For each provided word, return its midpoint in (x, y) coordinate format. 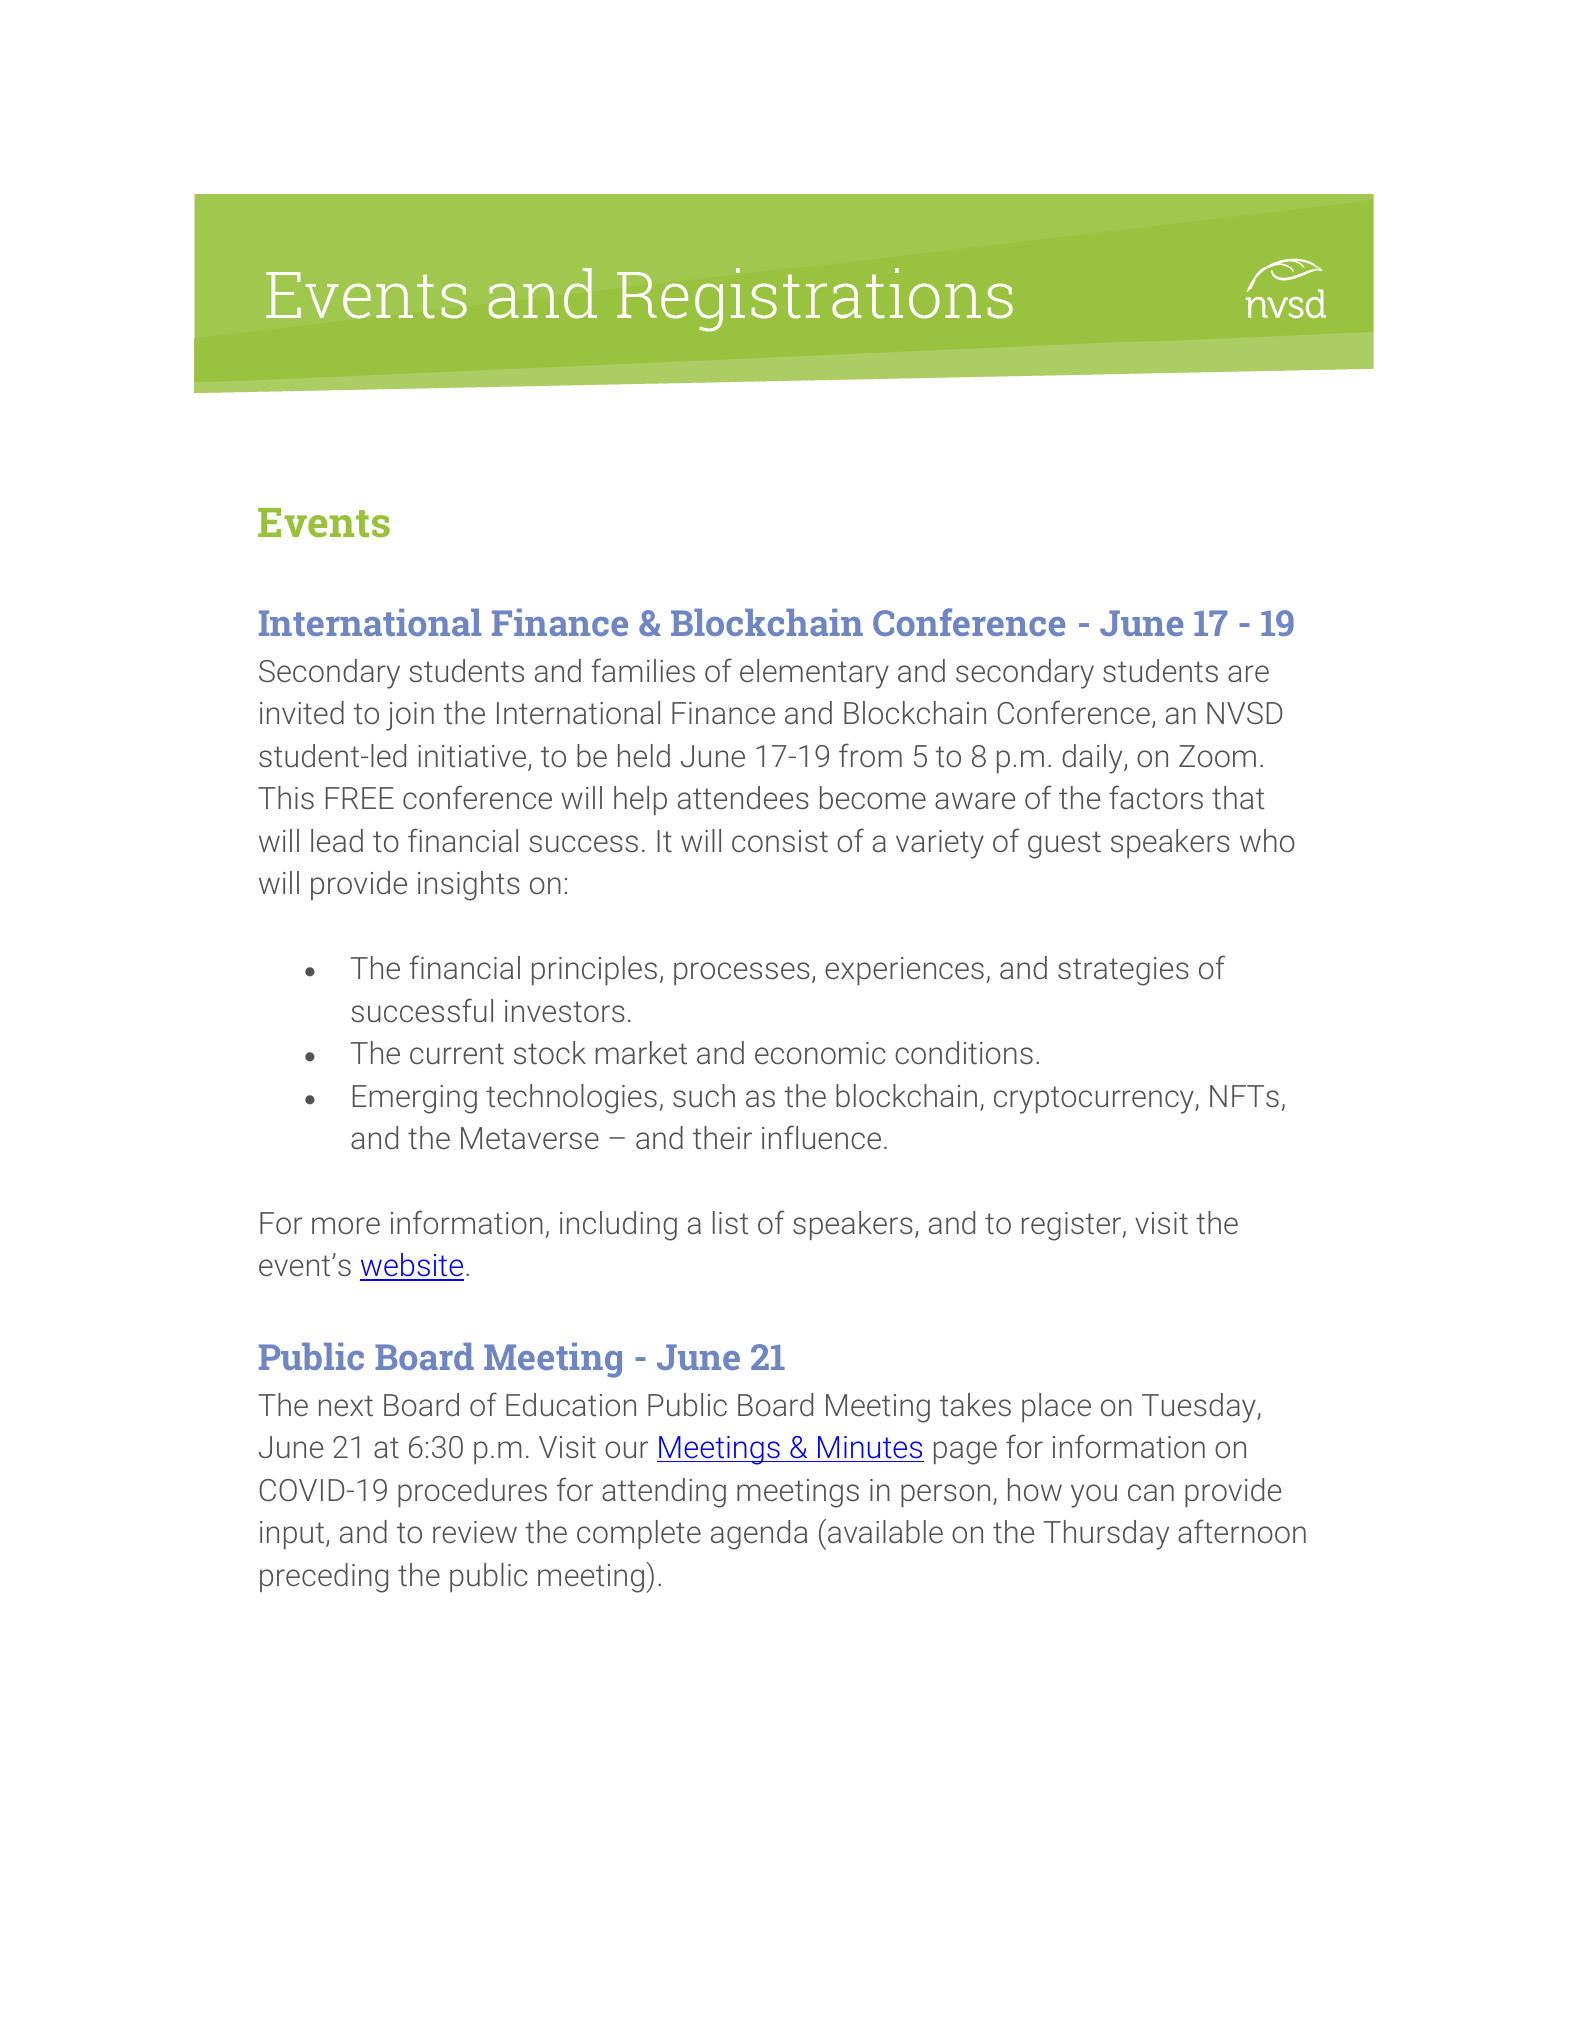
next (346, 1405)
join (410, 716)
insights (469, 886)
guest (1064, 845)
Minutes (870, 1447)
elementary (814, 674)
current (457, 1053)
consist (780, 841)
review (475, 1532)
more (346, 1225)
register (1073, 1226)
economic (820, 1053)
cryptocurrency (1095, 1100)
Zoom (1217, 756)
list (730, 1222)
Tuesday (1200, 1408)
